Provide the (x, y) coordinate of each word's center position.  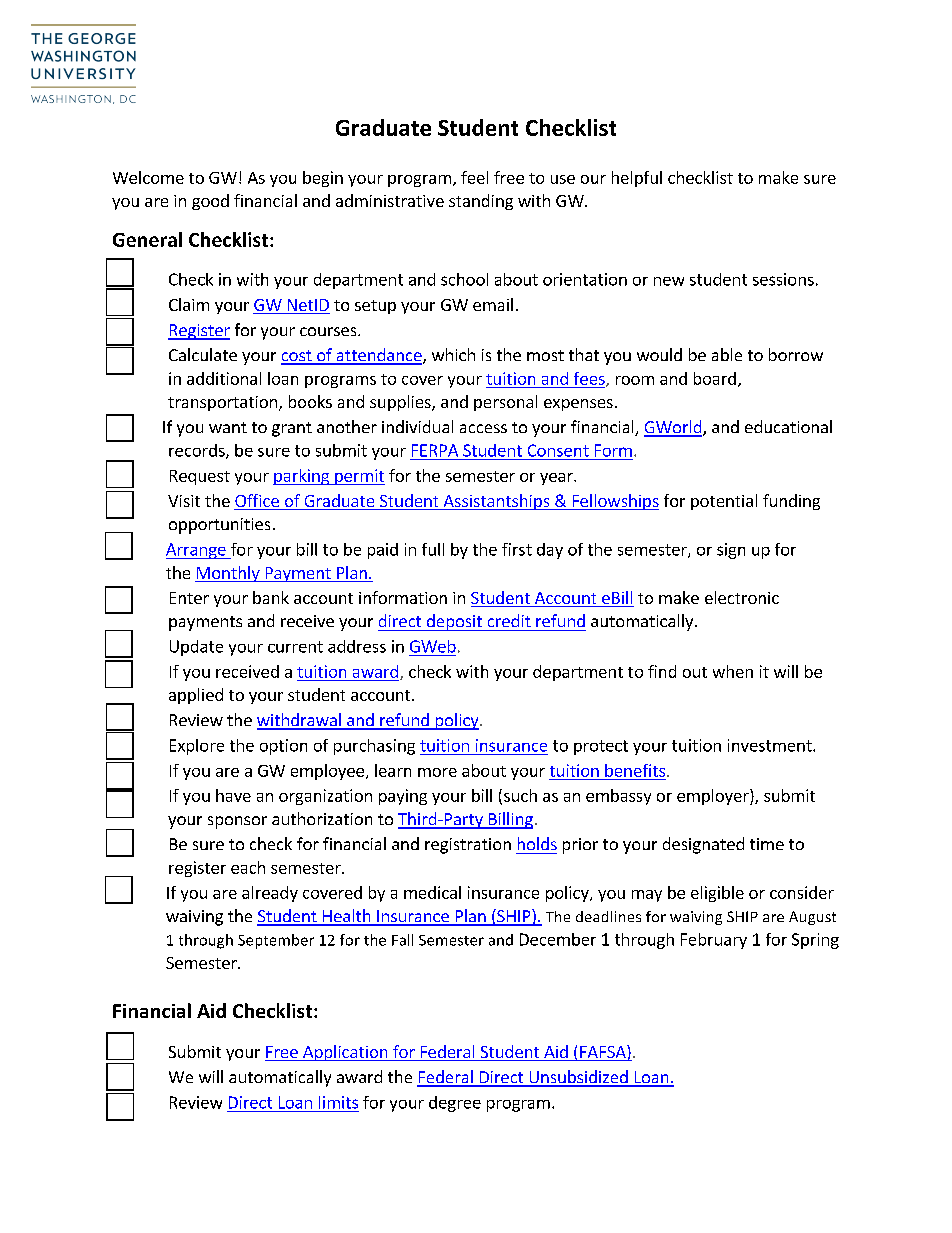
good (210, 202)
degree (455, 1104)
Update (196, 648)
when (733, 671)
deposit (454, 622)
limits (338, 1102)
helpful (637, 179)
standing (481, 202)
